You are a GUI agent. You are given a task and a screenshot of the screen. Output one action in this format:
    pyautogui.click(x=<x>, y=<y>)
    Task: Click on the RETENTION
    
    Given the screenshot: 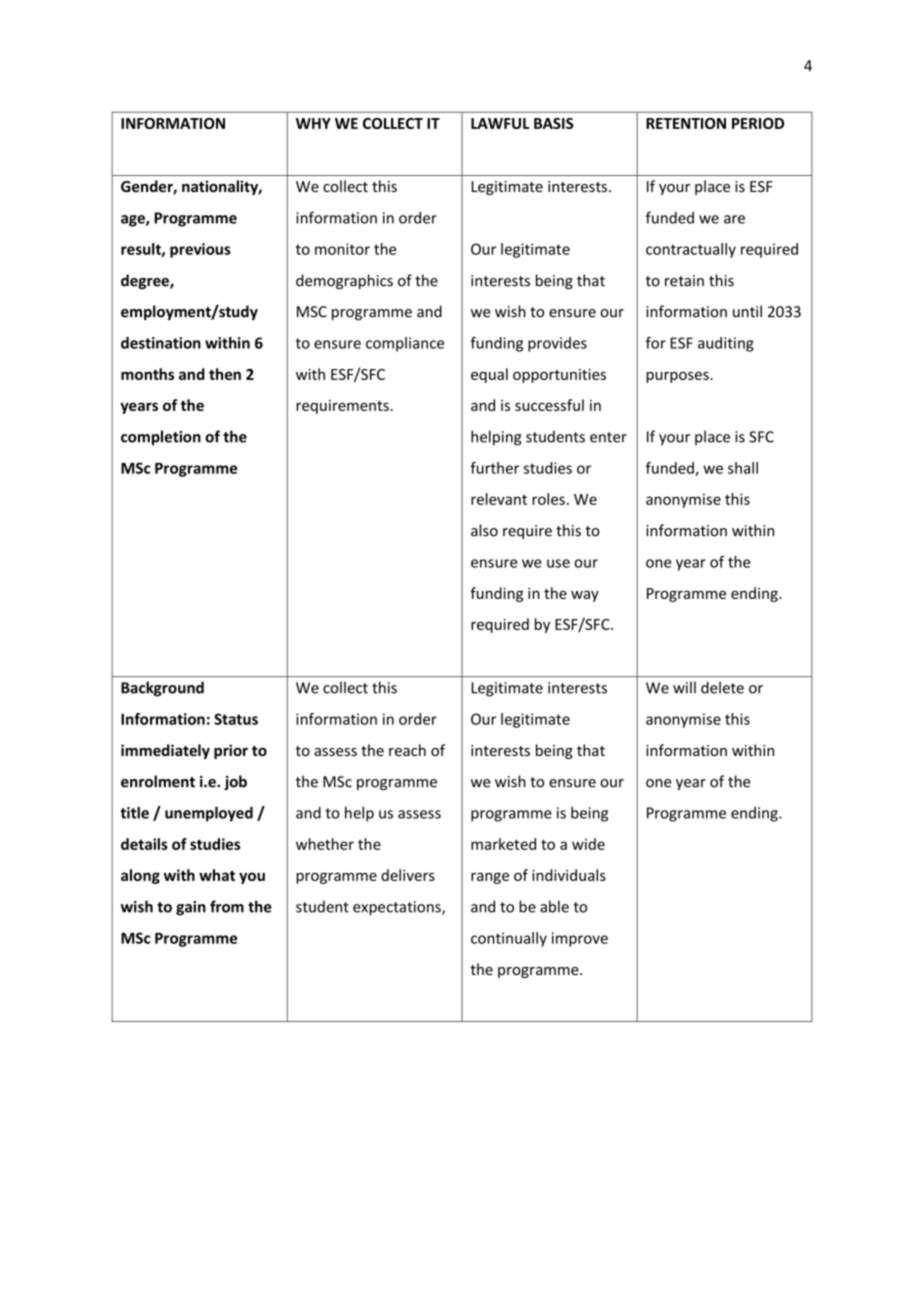 What is the action you would take?
    pyautogui.click(x=686, y=123)
